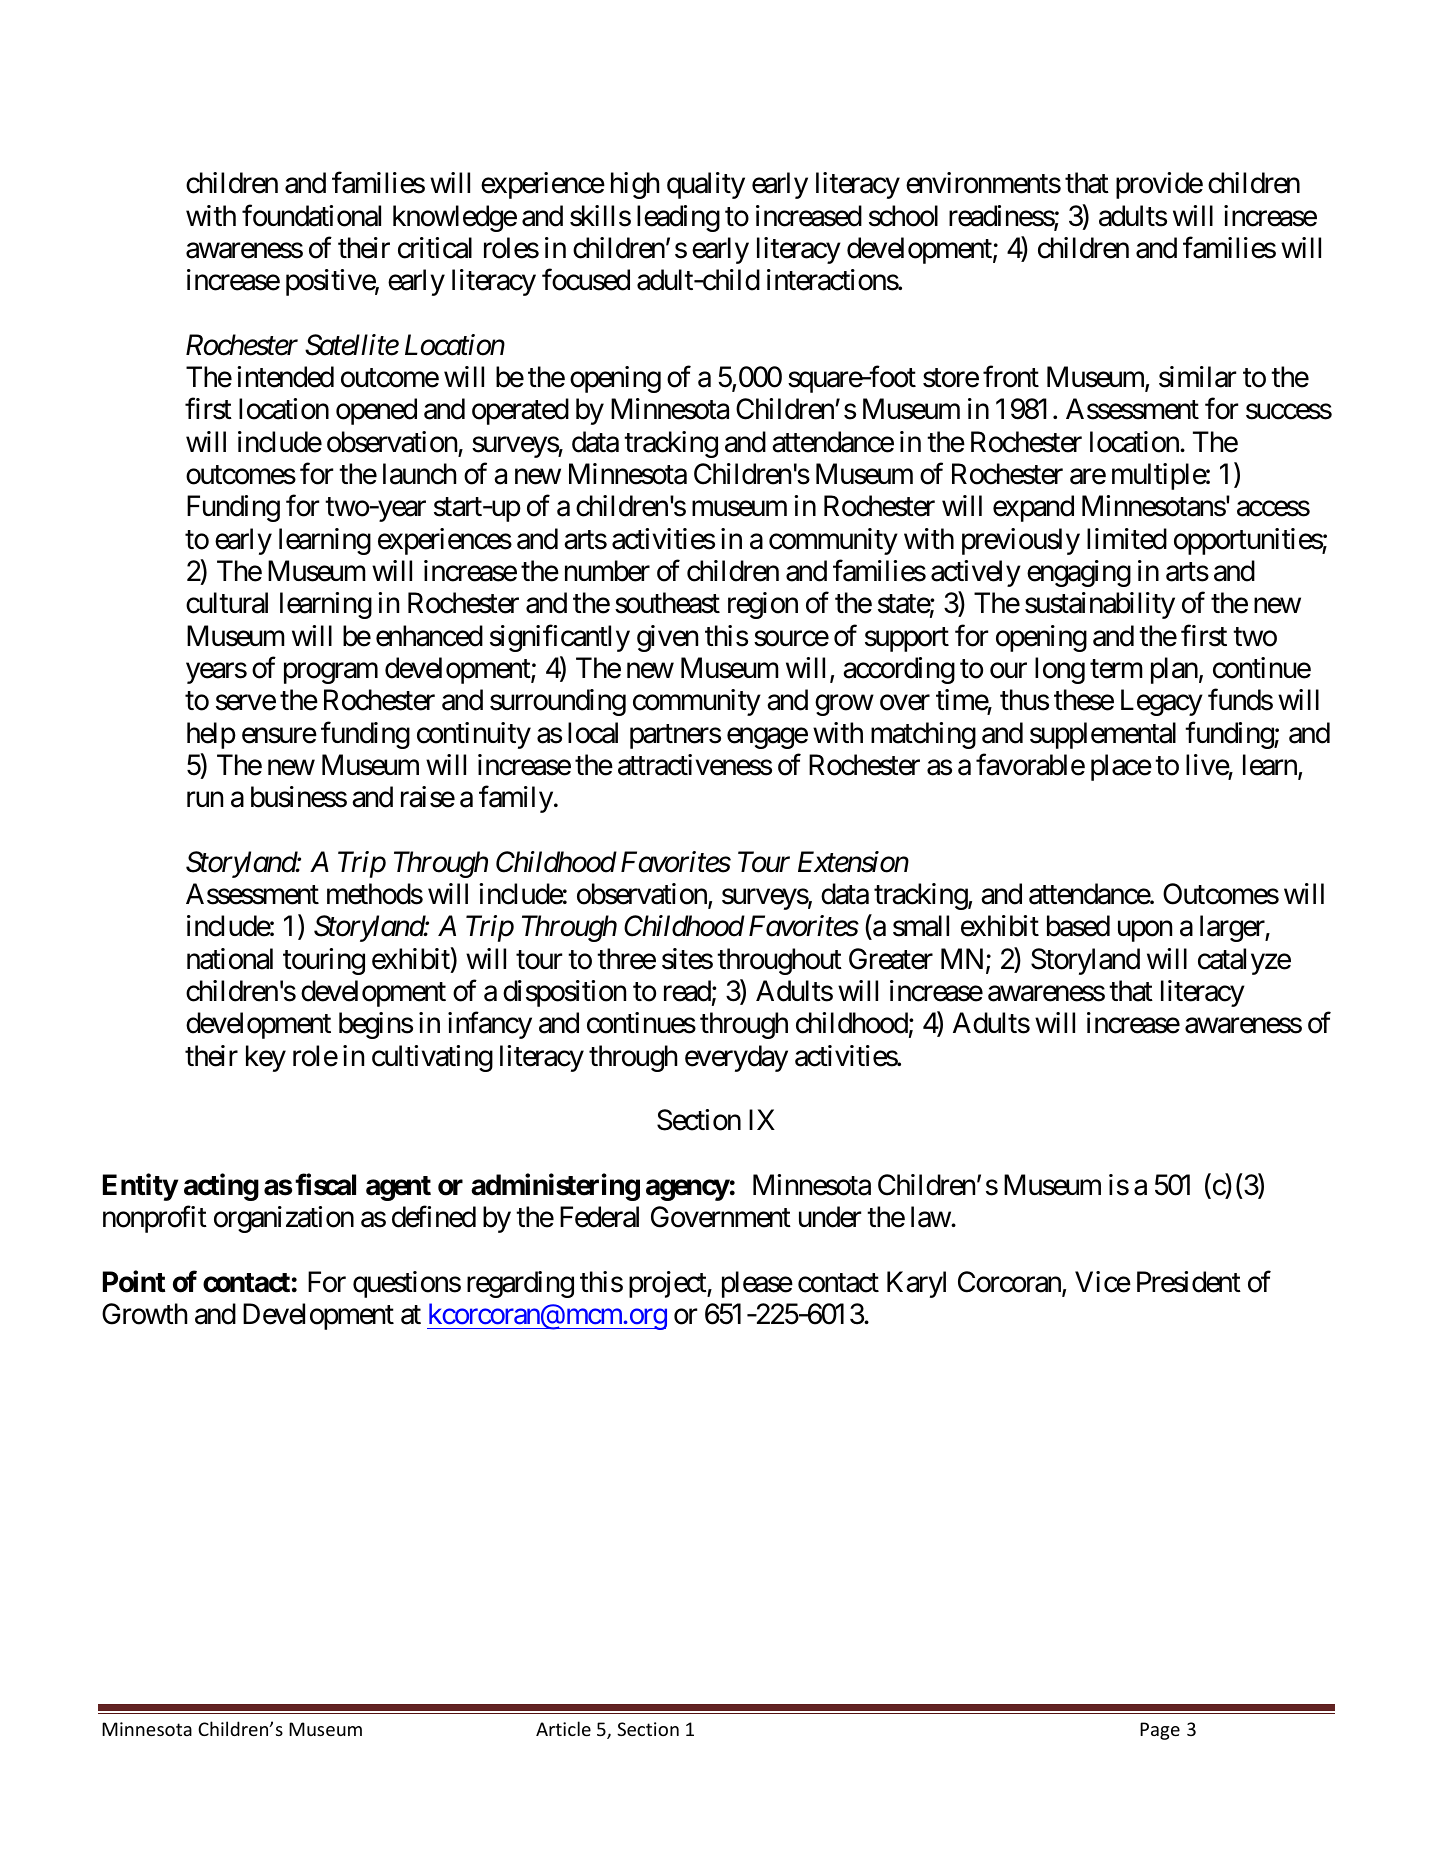  Describe the element at coordinates (284, 1219) in the screenshot. I see `organization` at that location.
